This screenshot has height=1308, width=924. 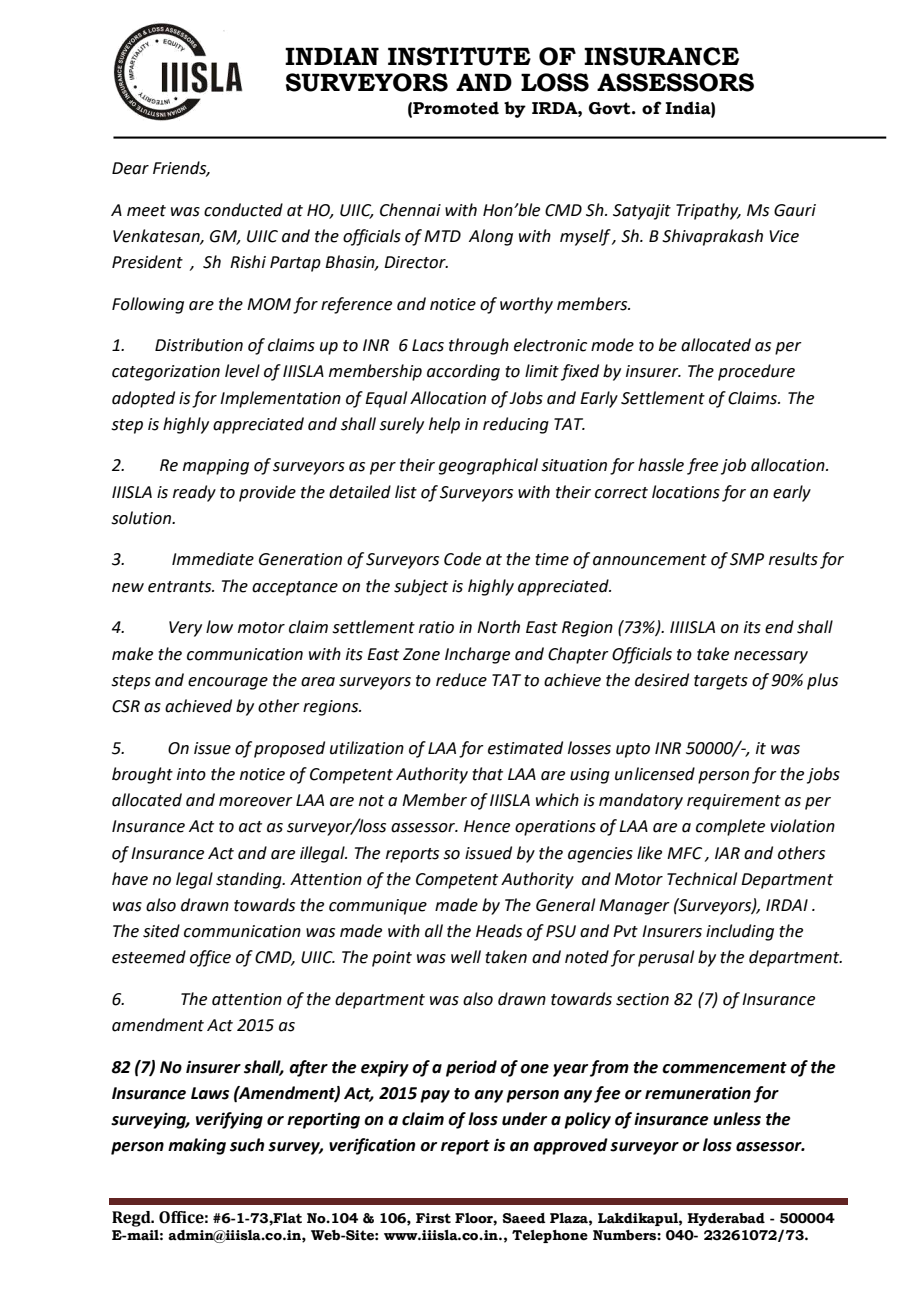 What do you see at coordinates (199, 345) in the screenshot?
I see `Distribution` at bounding box center [199, 345].
